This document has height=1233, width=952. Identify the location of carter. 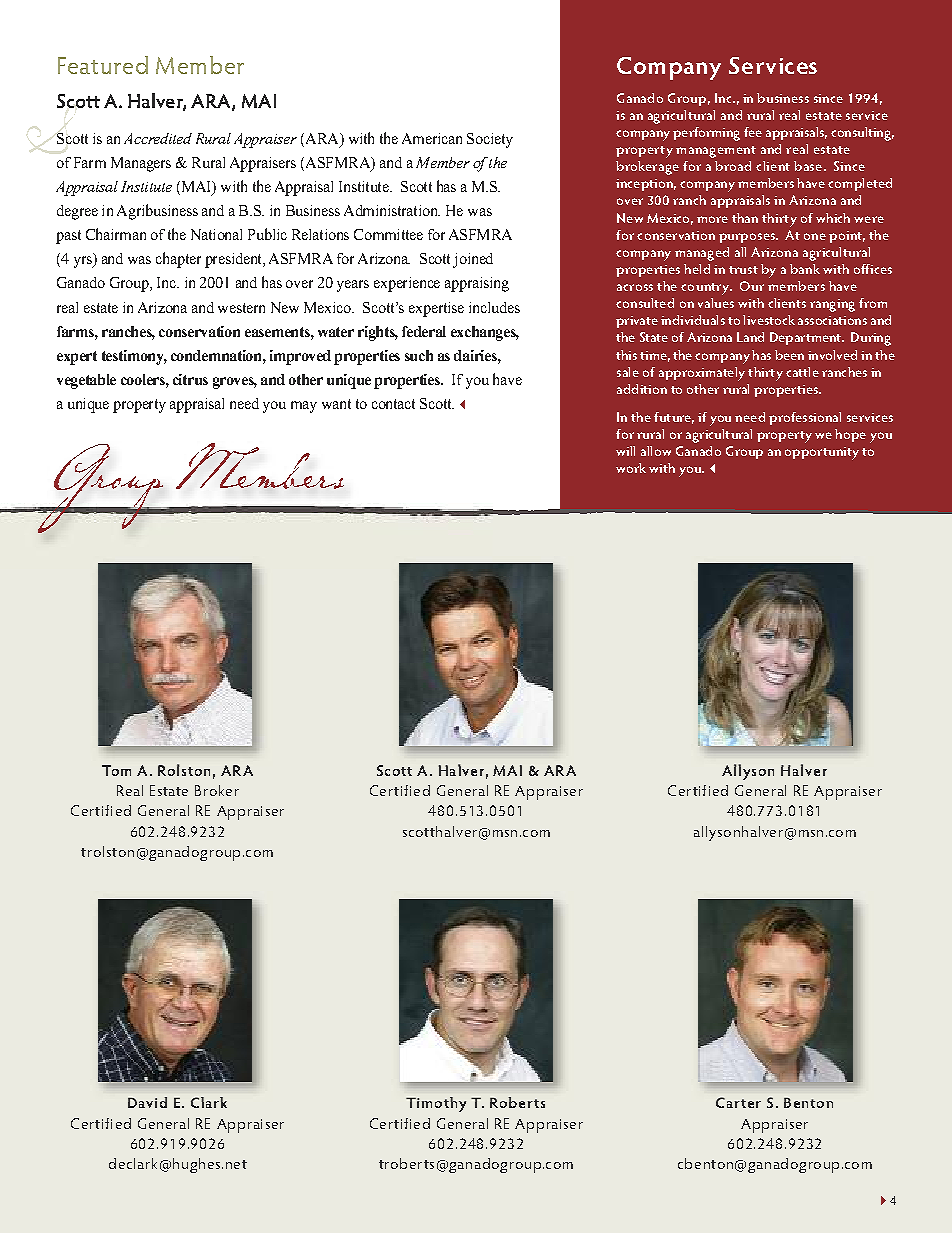
(738, 1102).
